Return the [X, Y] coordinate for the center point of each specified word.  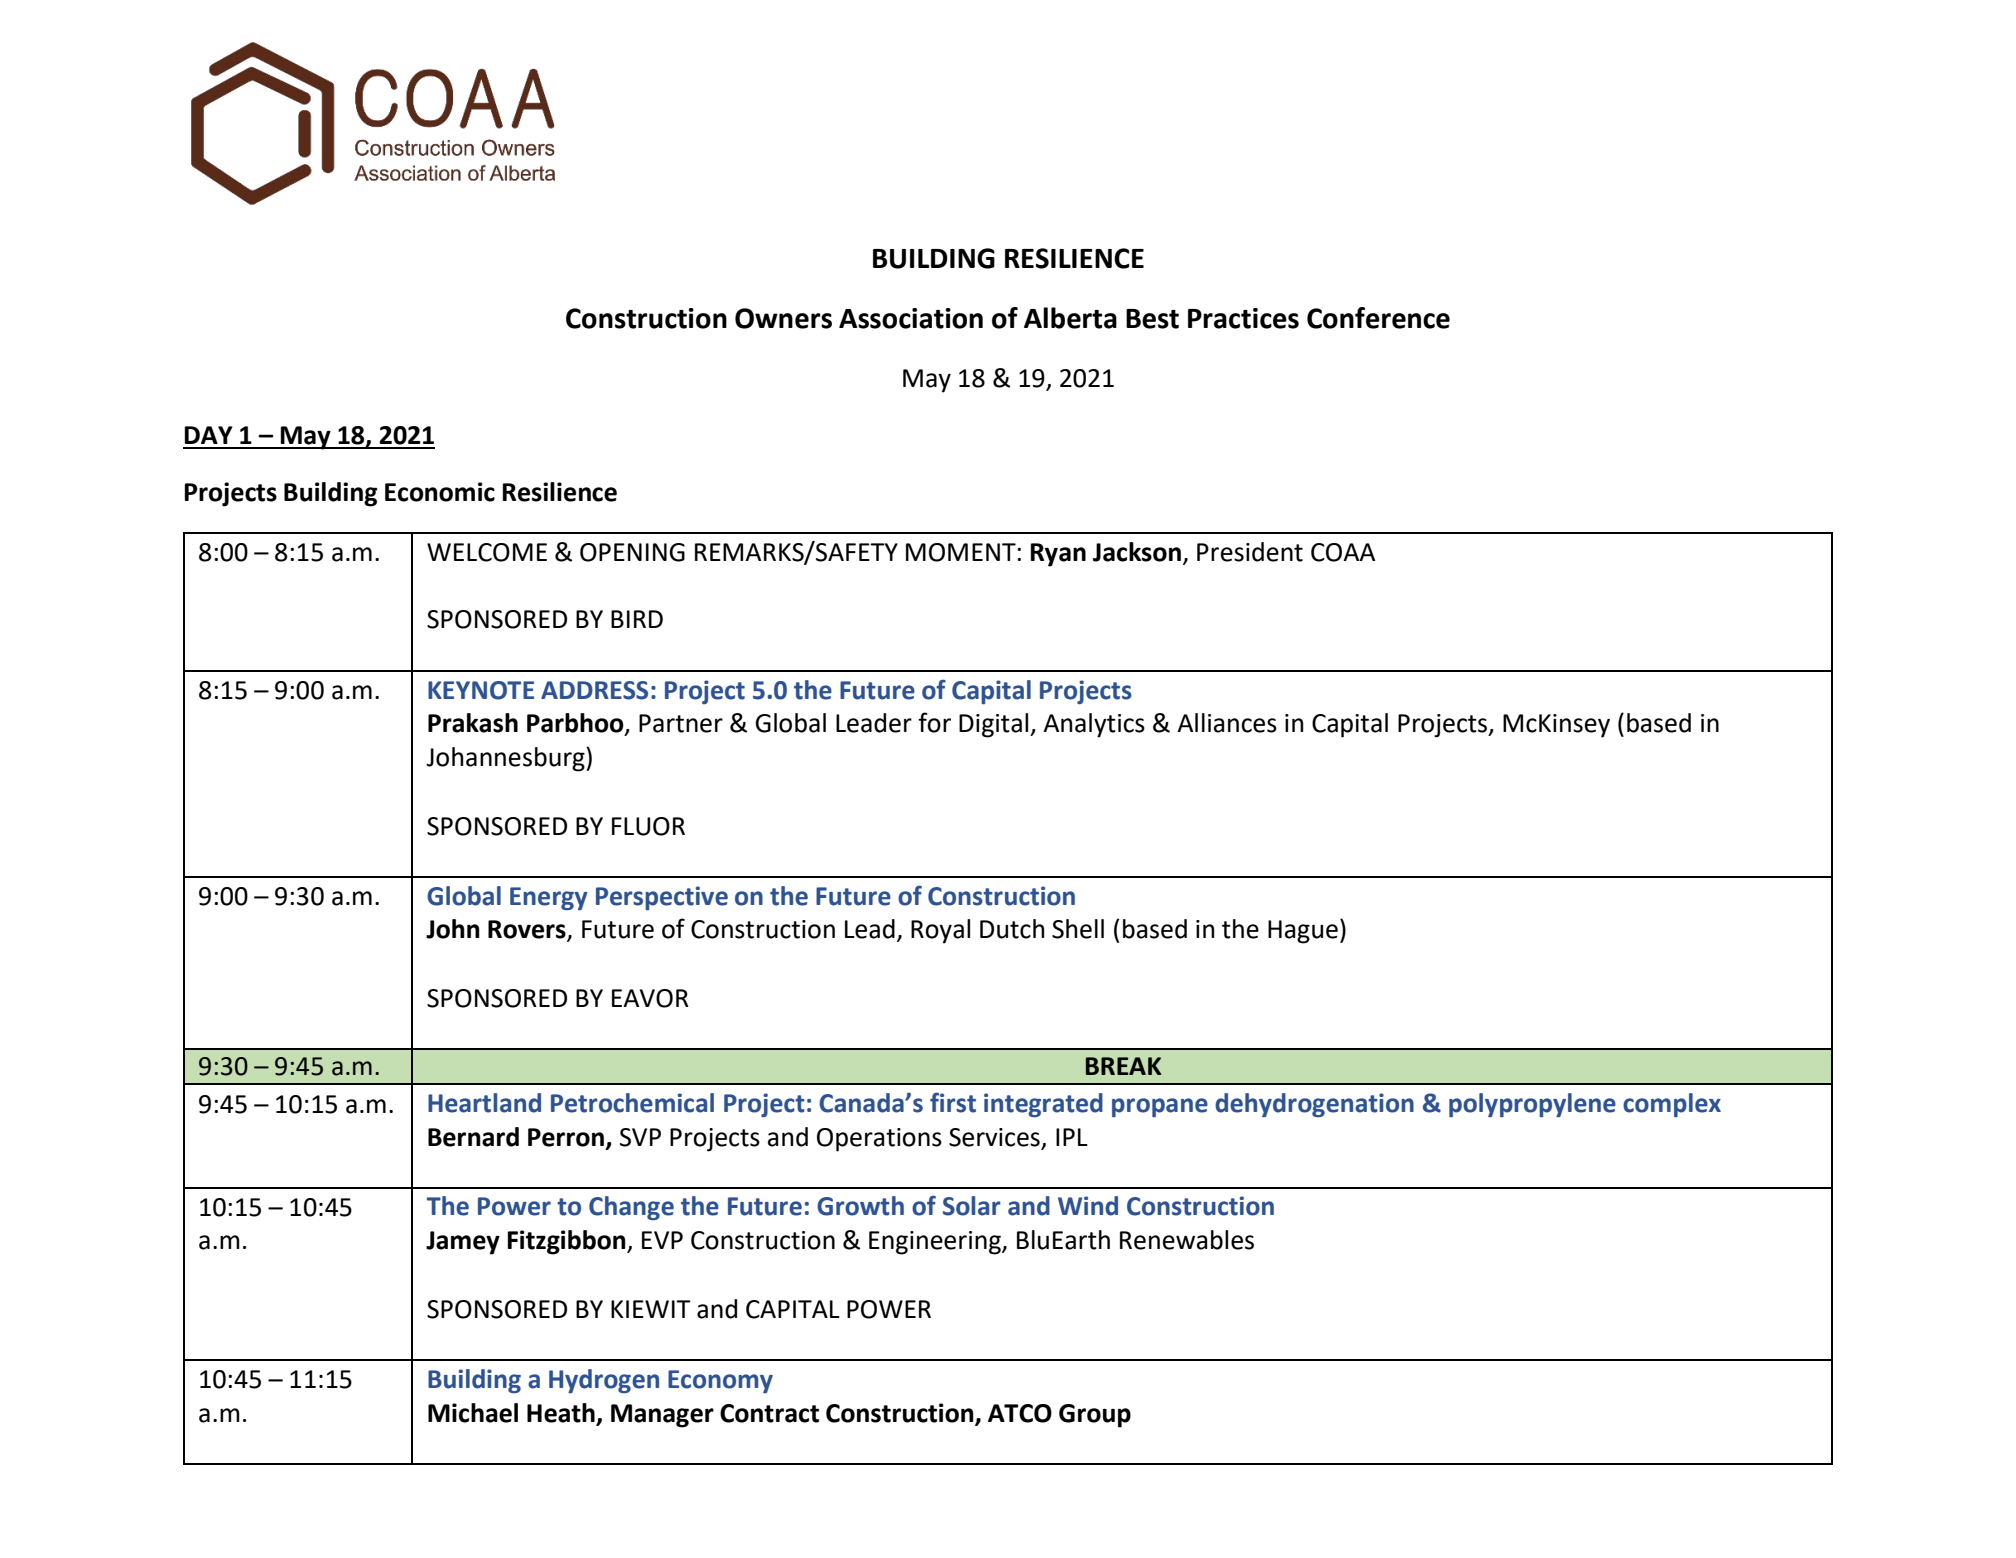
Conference [1378, 318]
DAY [209, 435]
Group [1095, 1416]
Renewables [1187, 1240]
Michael [473, 1413]
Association [911, 318]
